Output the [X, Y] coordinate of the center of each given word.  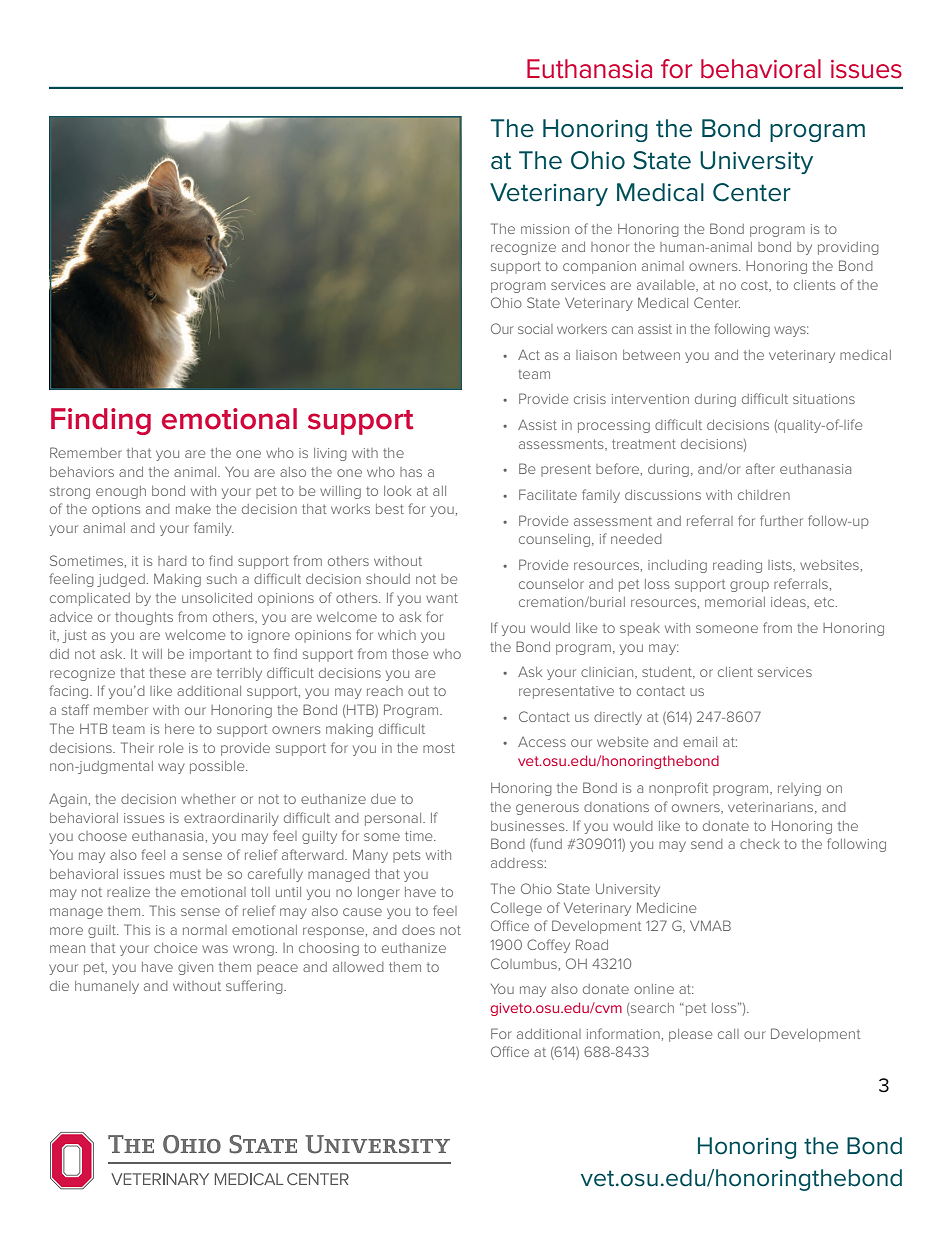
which [397, 635]
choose [102, 836]
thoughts [144, 618]
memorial [735, 602]
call [728, 1034]
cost [756, 286]
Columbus [524, 963]
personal [394, 819]
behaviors [82, 472]
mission [545, 229]
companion [599, 267]
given [195, 968]
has [411, 472]
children [764, 495]
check [760, 844]
